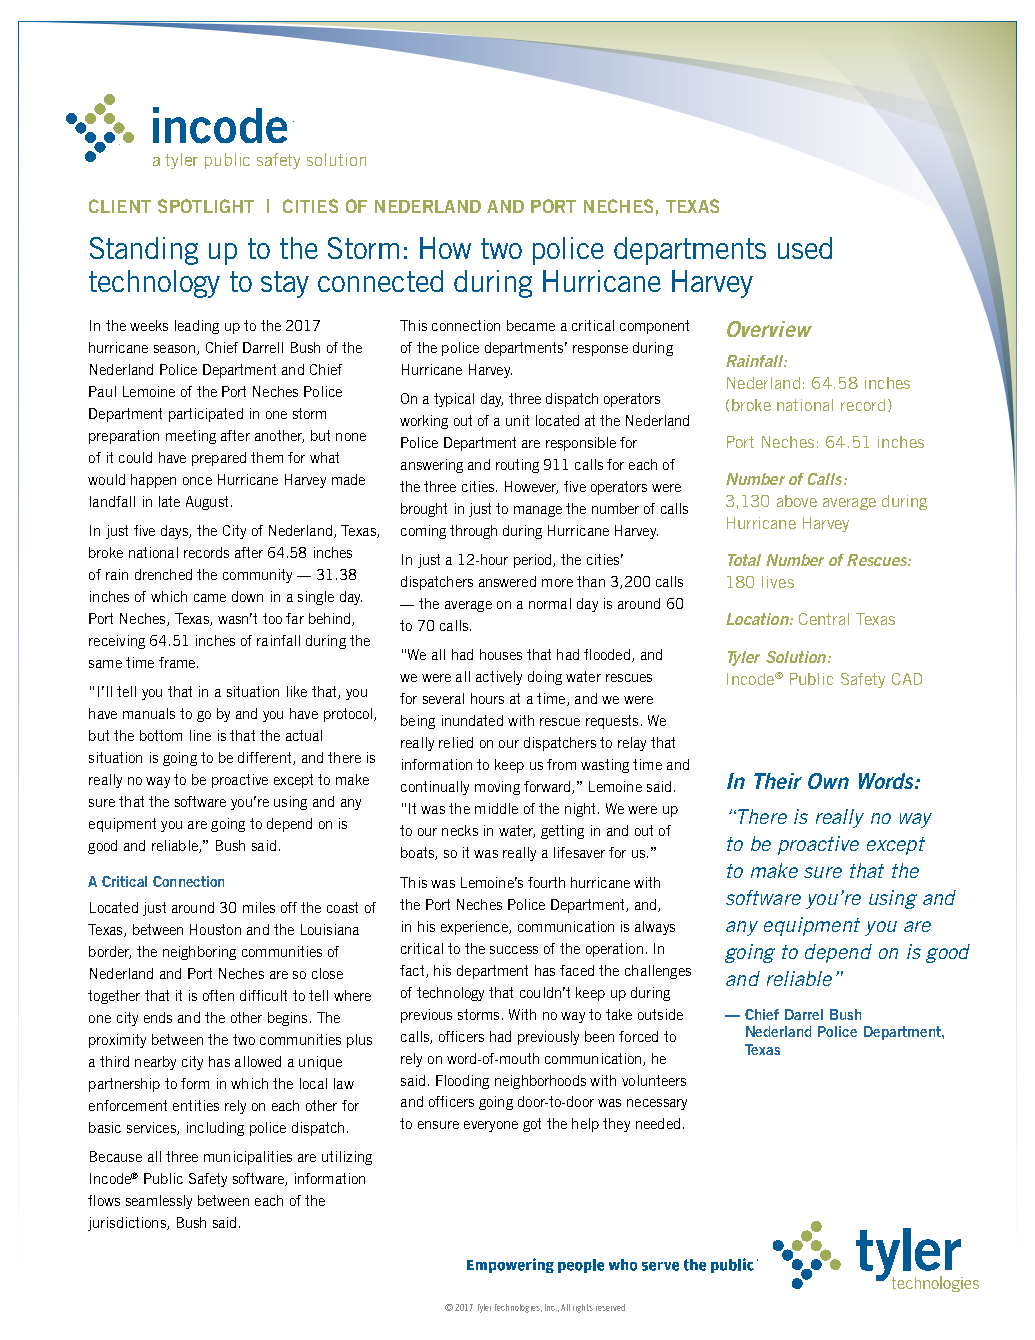 This page has width=1035, height=1340. What do you see at coordinates (805, 248) in the page?
I see `used` at bounding box center [805, 248].
